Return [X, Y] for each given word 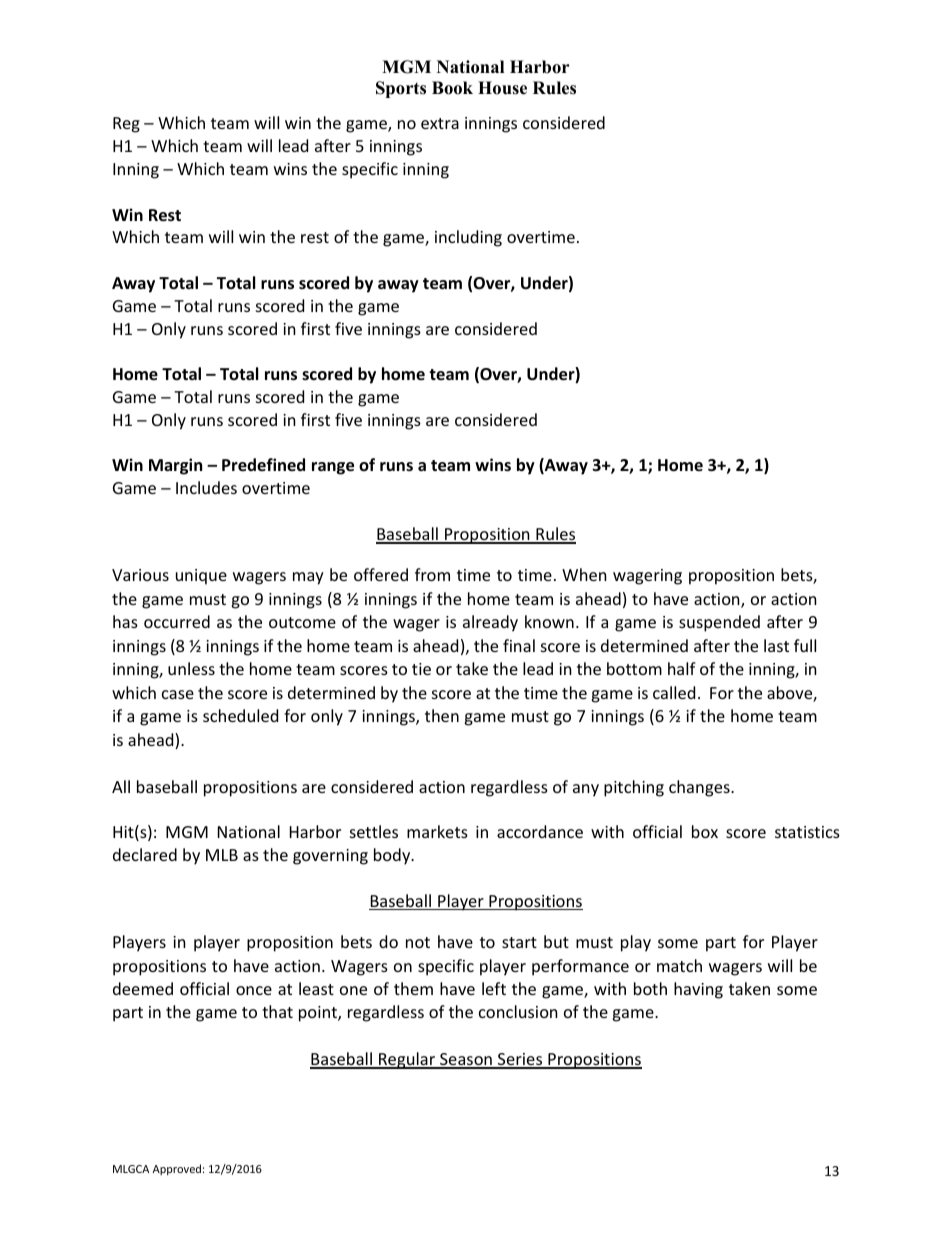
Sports [401, 89]
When [584, 574]
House [502, 88]
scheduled [240, 715]
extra [440, 123]
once [254, 990]
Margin [175, 466]
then [442, 715]
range [333, 468]
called [674, 692]
